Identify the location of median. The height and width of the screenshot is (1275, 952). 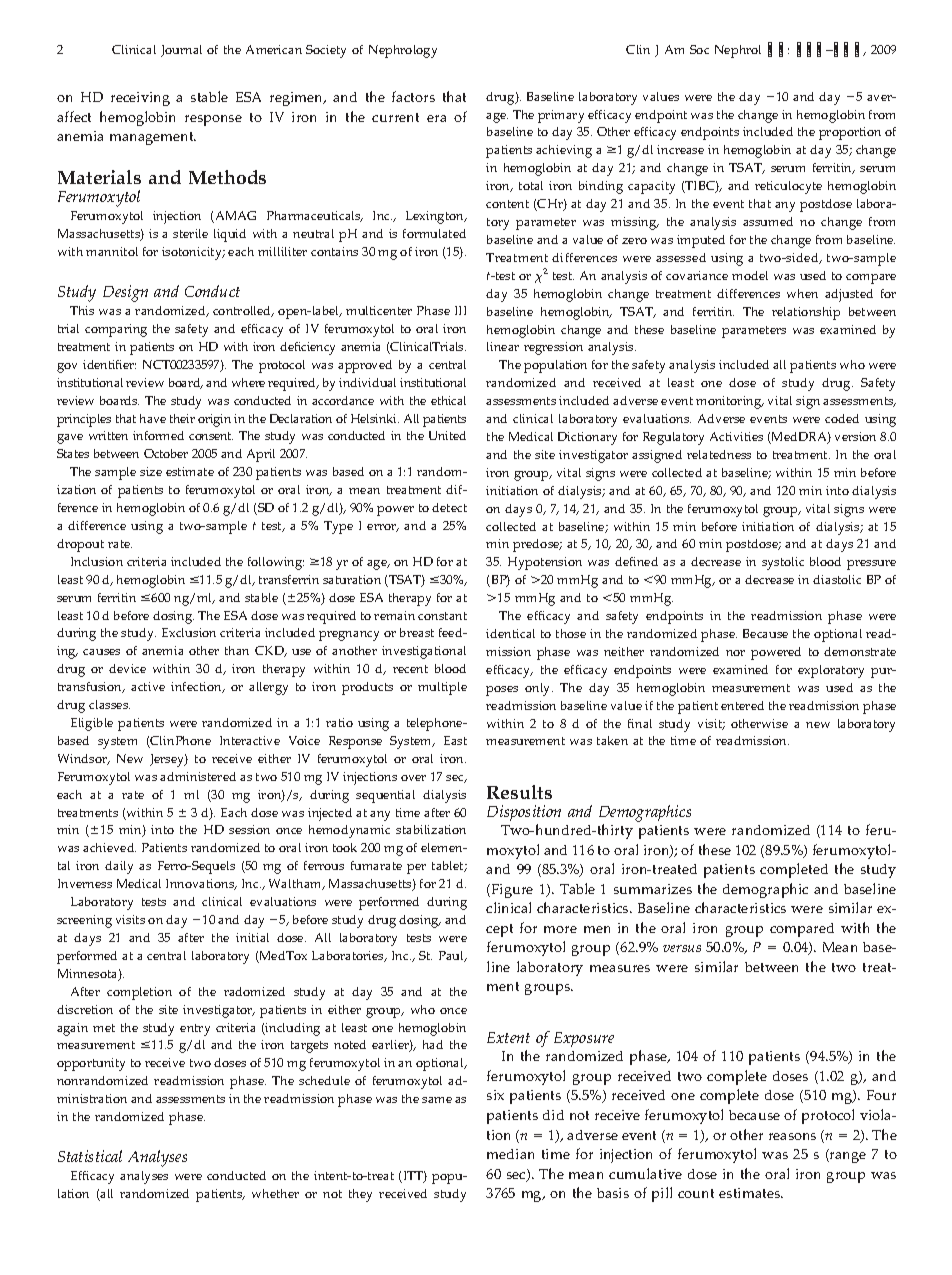
(510, 1154).
